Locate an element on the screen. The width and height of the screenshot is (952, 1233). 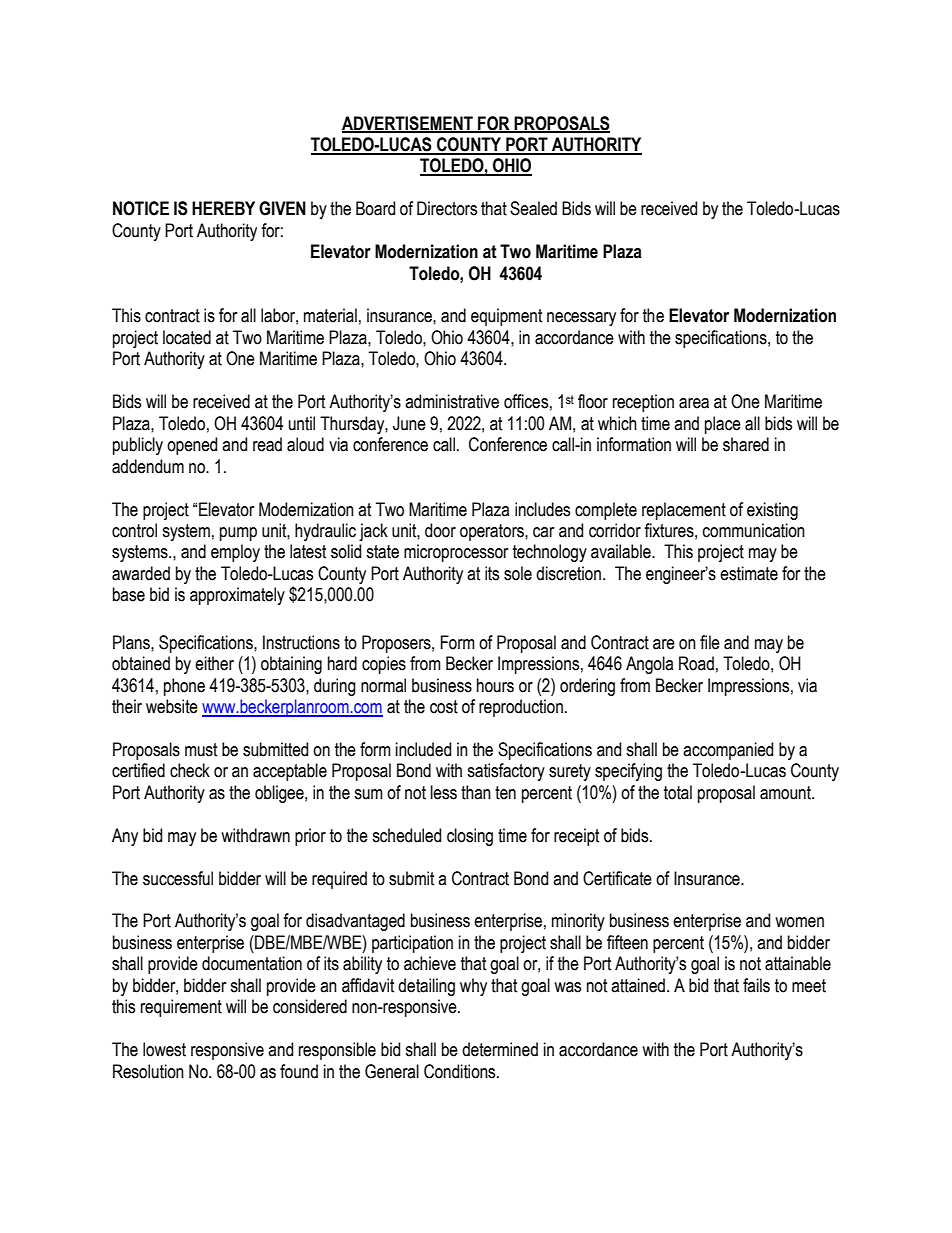
HEREBY is located at coordinates (223, 208).
